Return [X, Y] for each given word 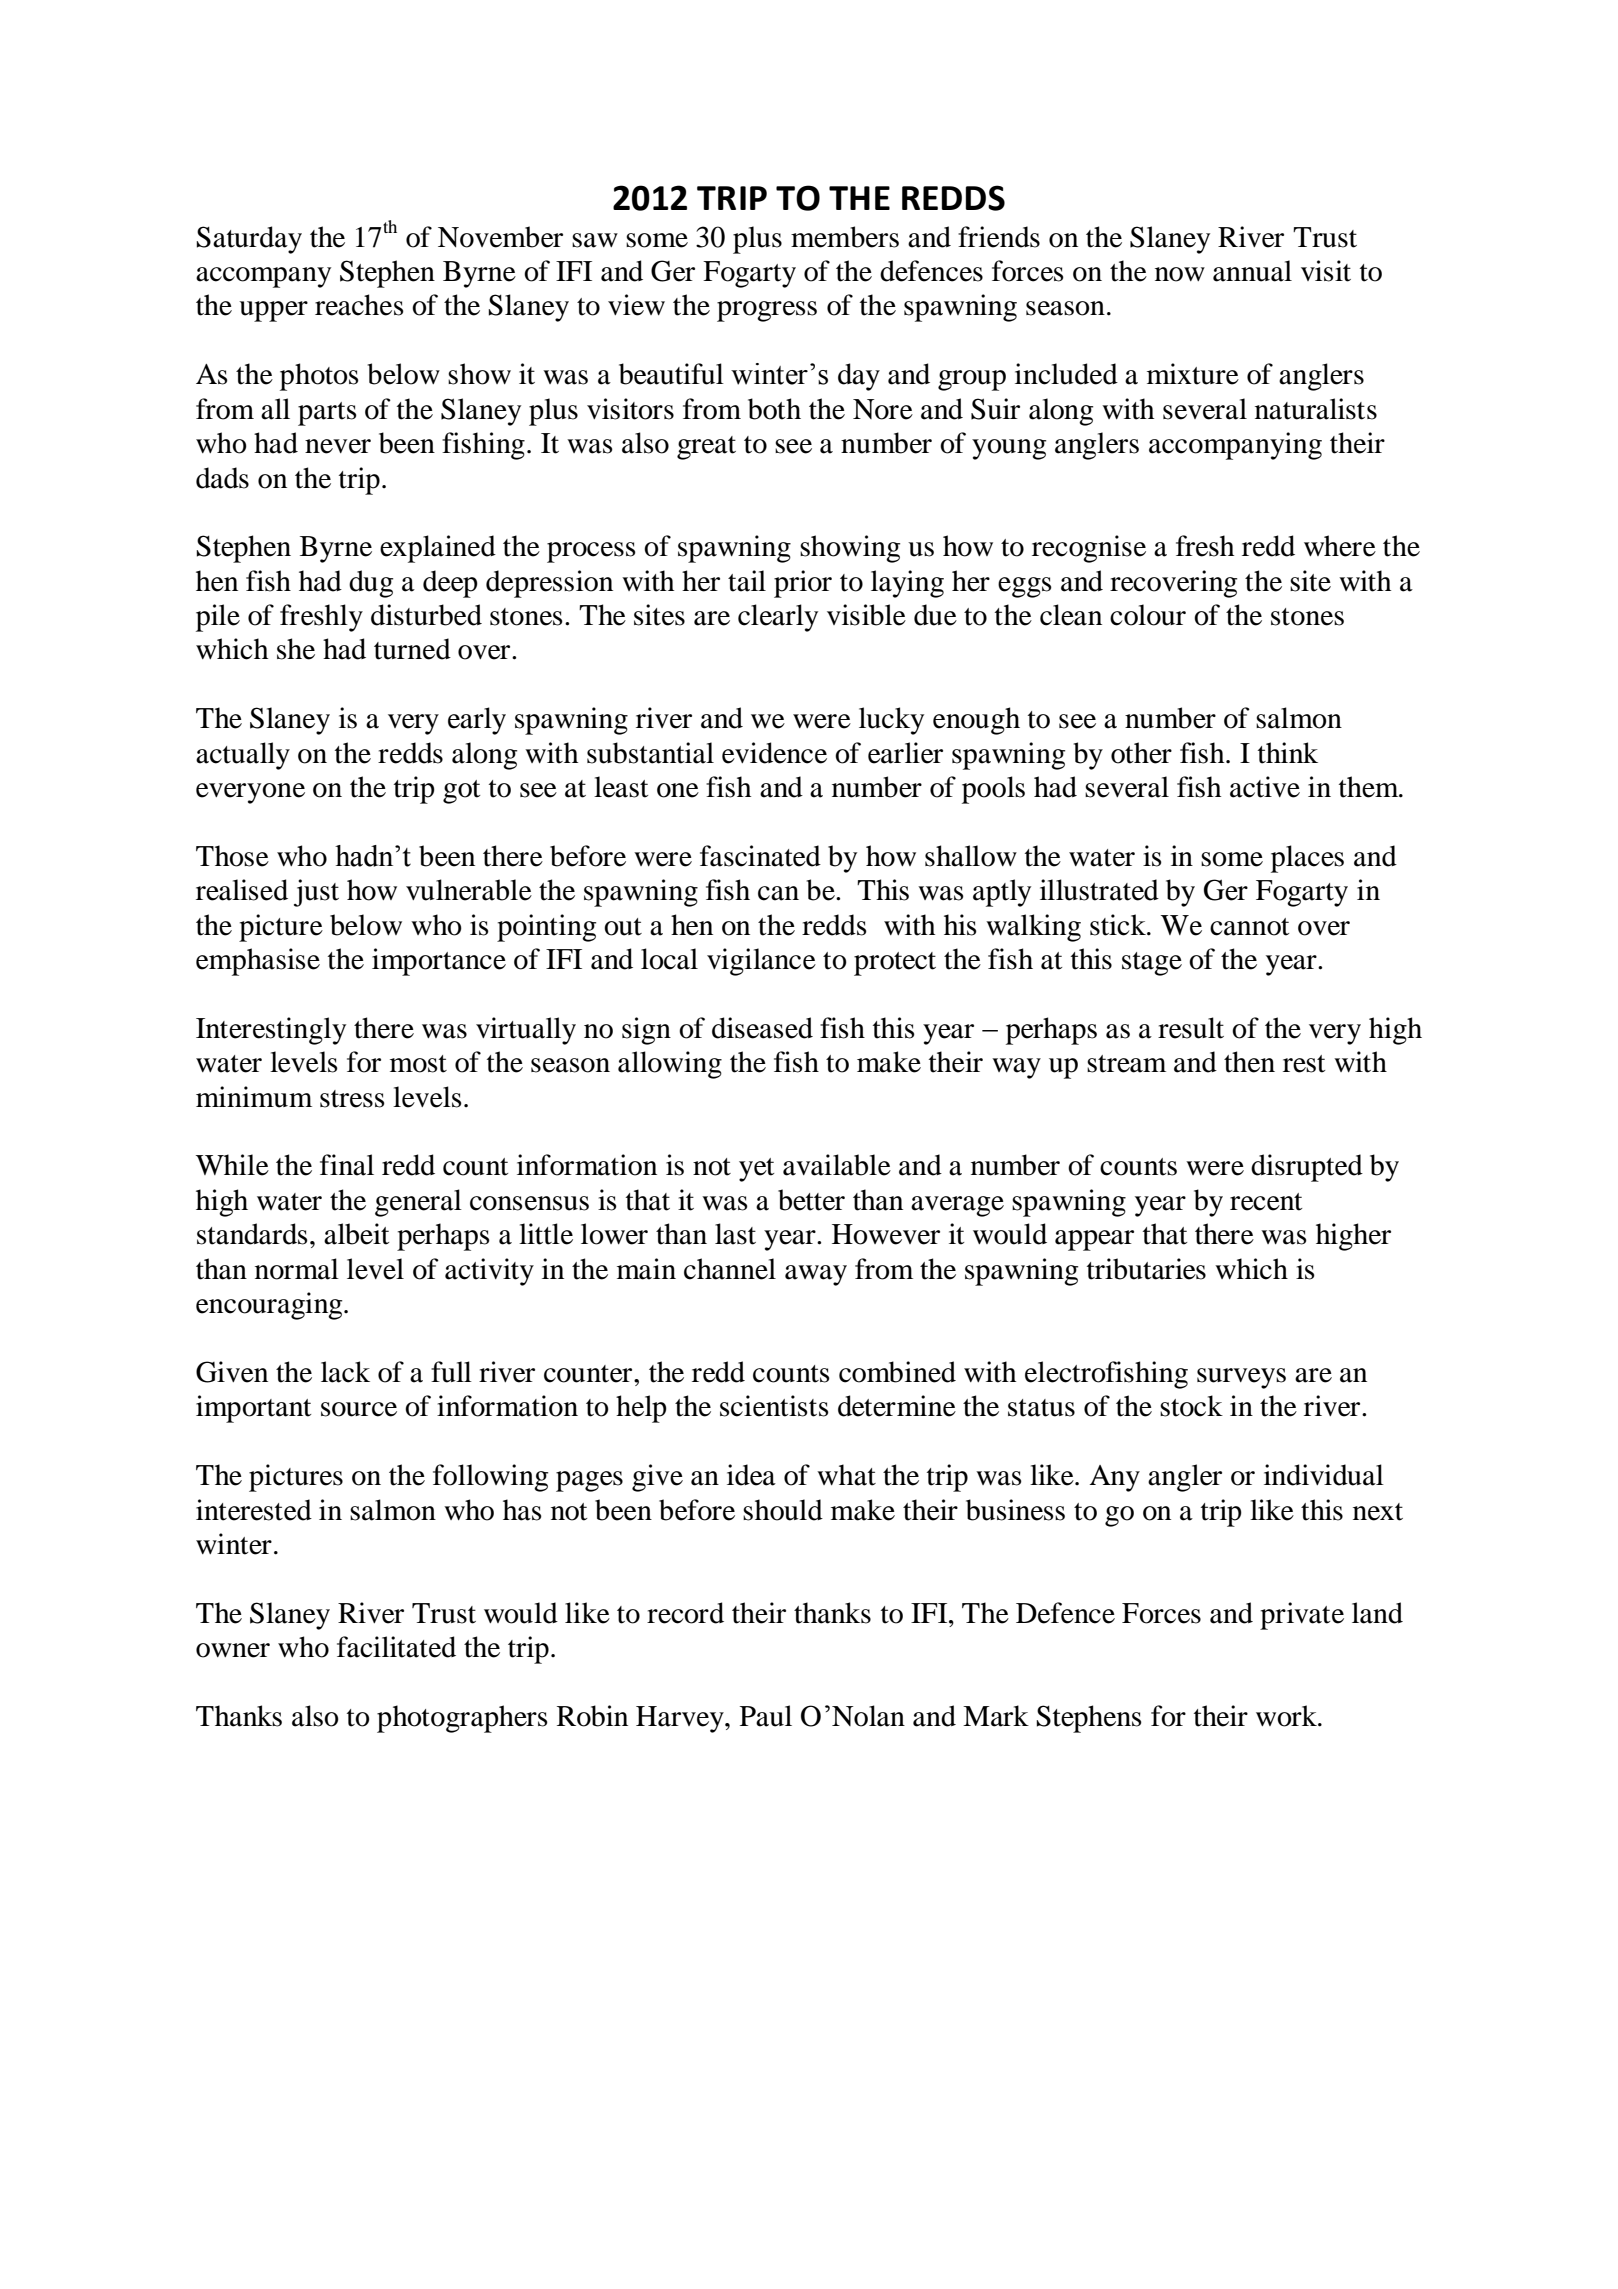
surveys [1241, 1378]
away [816, 1275]
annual [1252, 271]
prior [803, 584]
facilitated [396, 1647]
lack [345, 1372]
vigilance [761, 962]
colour [1148, 615]
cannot [1249, 927]
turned [412, 649]
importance [439, 962]
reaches [359, 305]
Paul [766, 1716]
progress [767, 311]
